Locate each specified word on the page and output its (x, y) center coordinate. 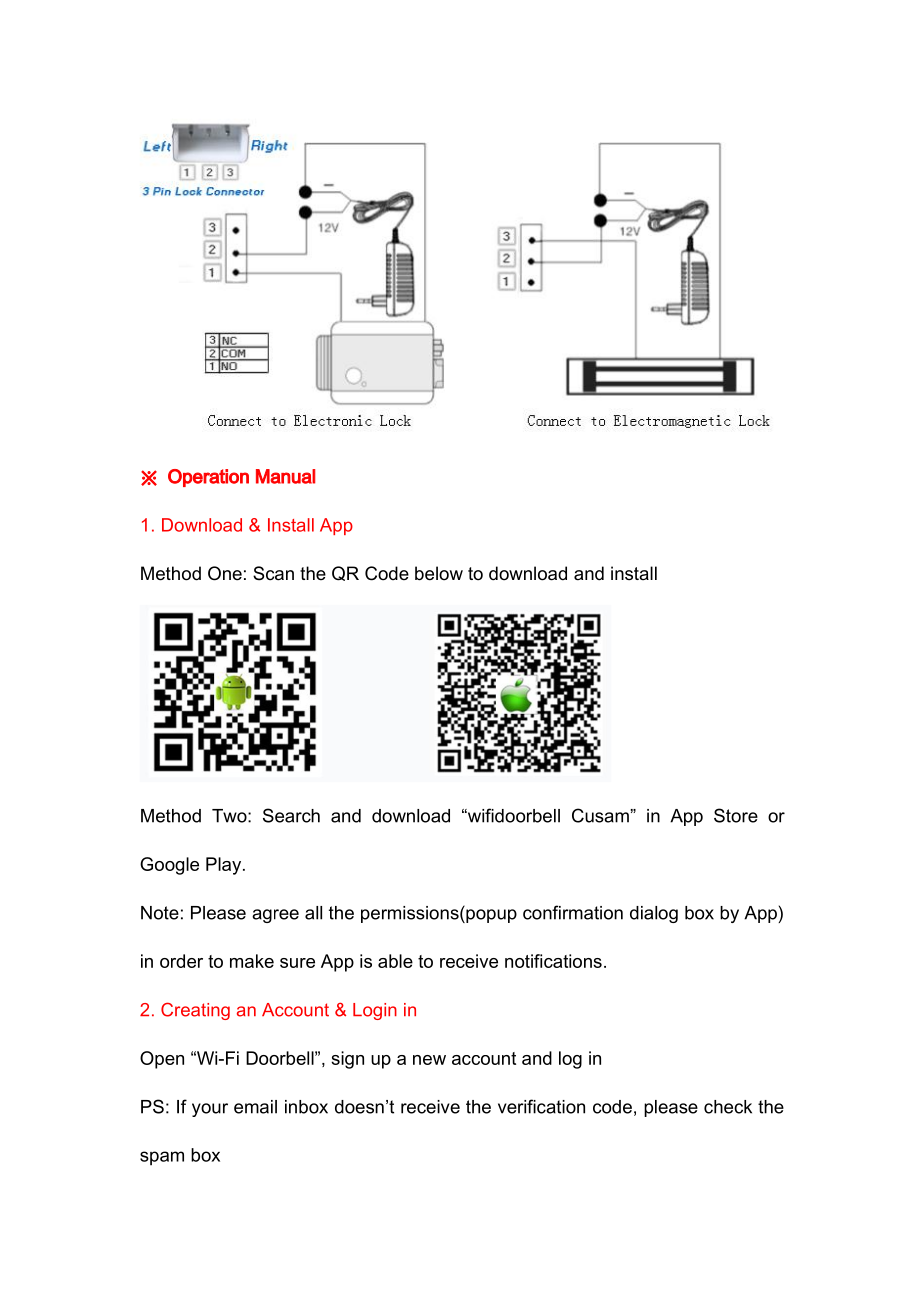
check (728, 1107)
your (210, 1110)
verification (541, 1106)
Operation (208, 478)
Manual (285, 476)
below (439, 573)
